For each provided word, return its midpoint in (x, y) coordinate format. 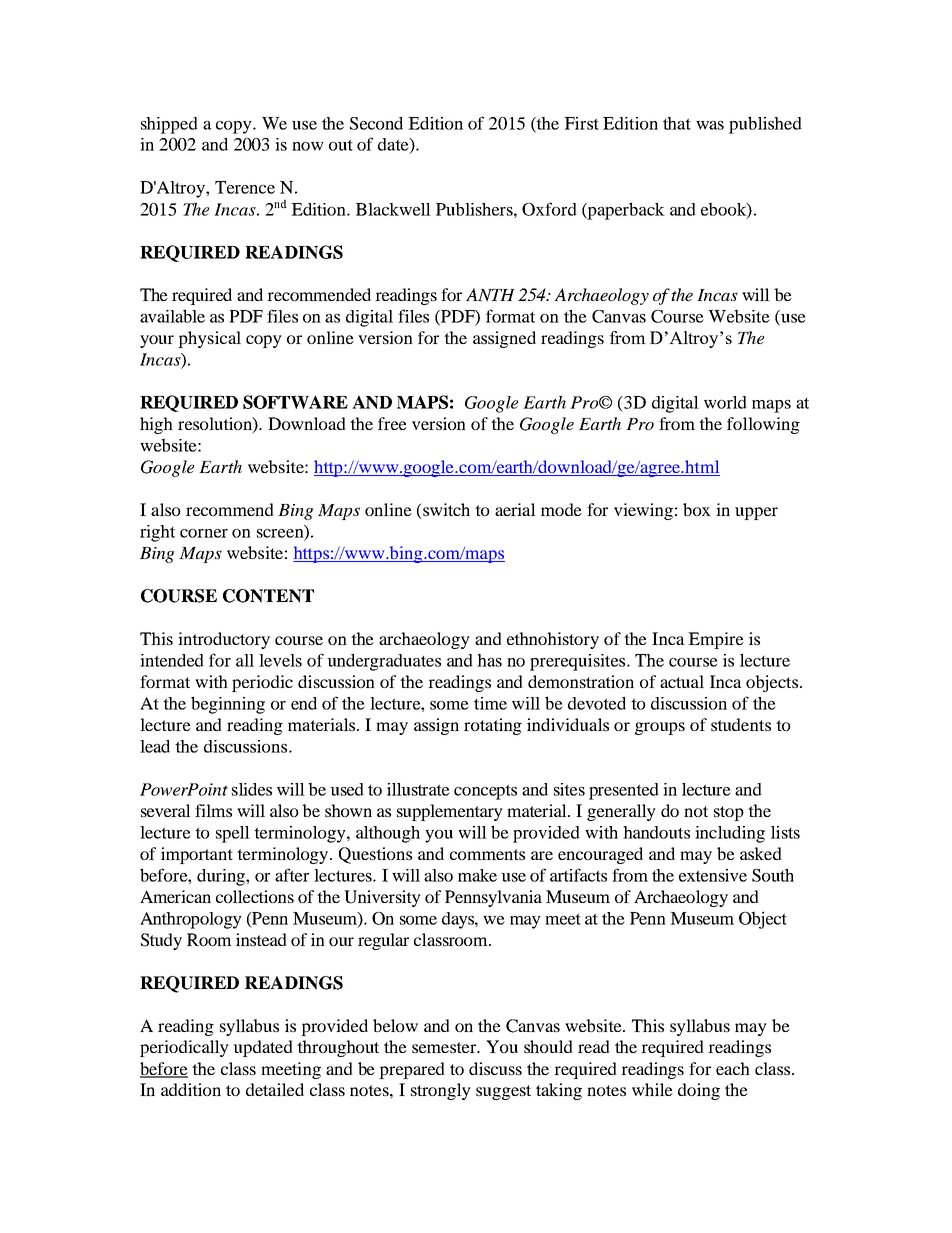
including (730, 834)
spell (233, 834)
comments (487, 854)
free (392, 423)
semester (445, 1047)
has (489, 660)
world (725, 402)
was (710, 125)
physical (209, 339)
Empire (716, 640)
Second (376, 123)
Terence (245, 187)
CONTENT (268, 596)
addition (191, 1089)
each (733, 1068)
